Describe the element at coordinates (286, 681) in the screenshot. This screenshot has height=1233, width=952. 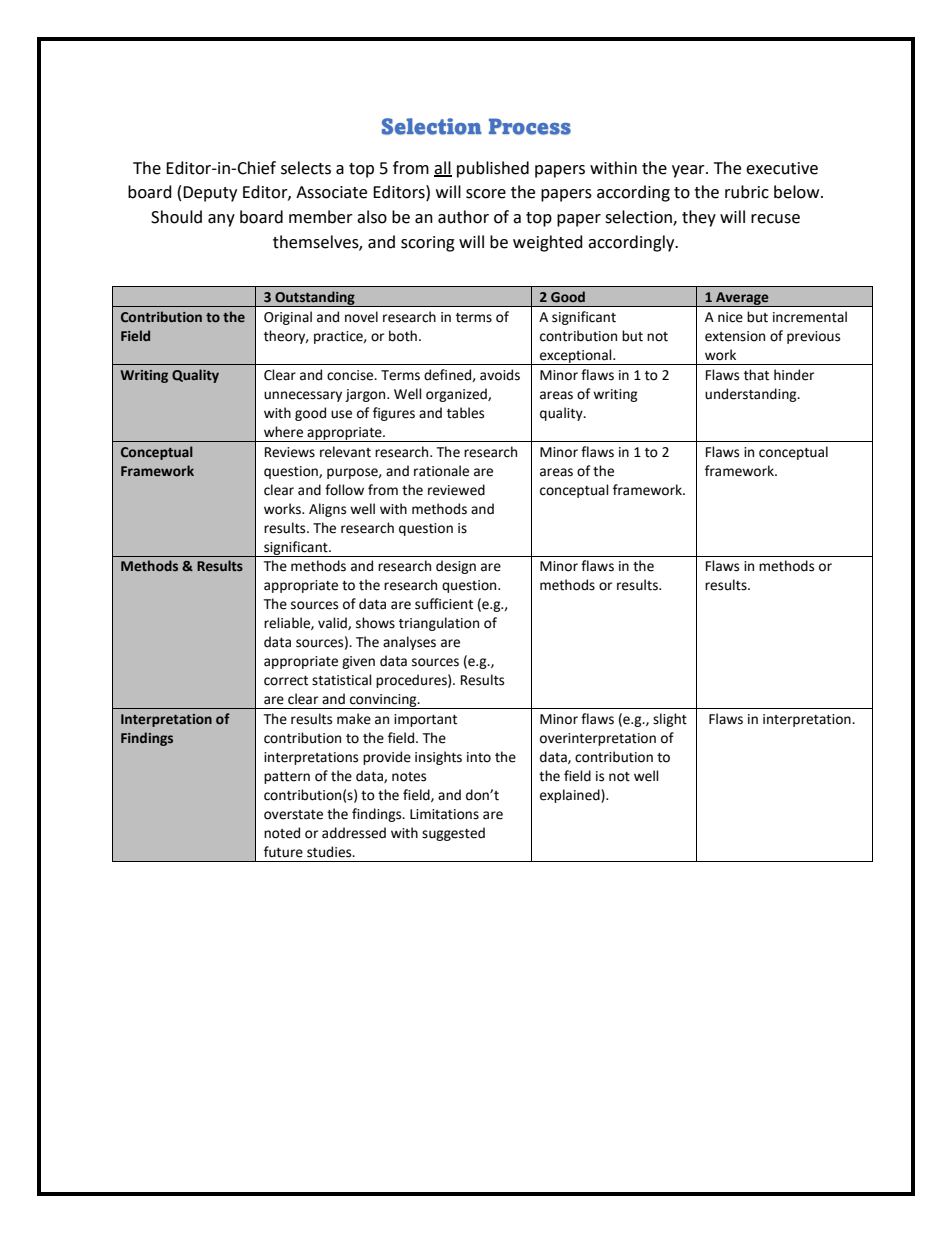
I see `correct` at that location.
